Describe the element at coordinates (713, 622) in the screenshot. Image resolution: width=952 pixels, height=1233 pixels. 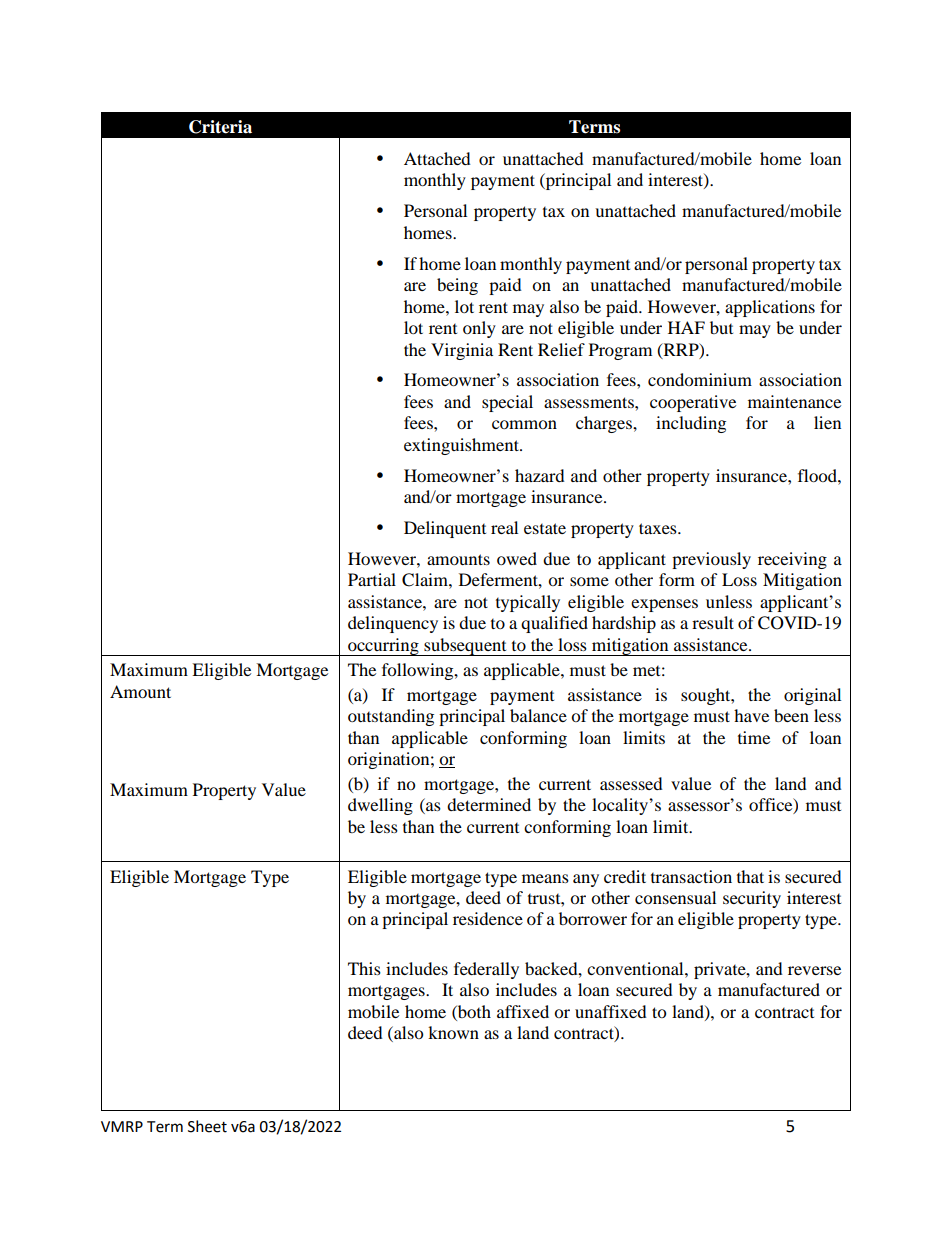
I see `result` at that location.
